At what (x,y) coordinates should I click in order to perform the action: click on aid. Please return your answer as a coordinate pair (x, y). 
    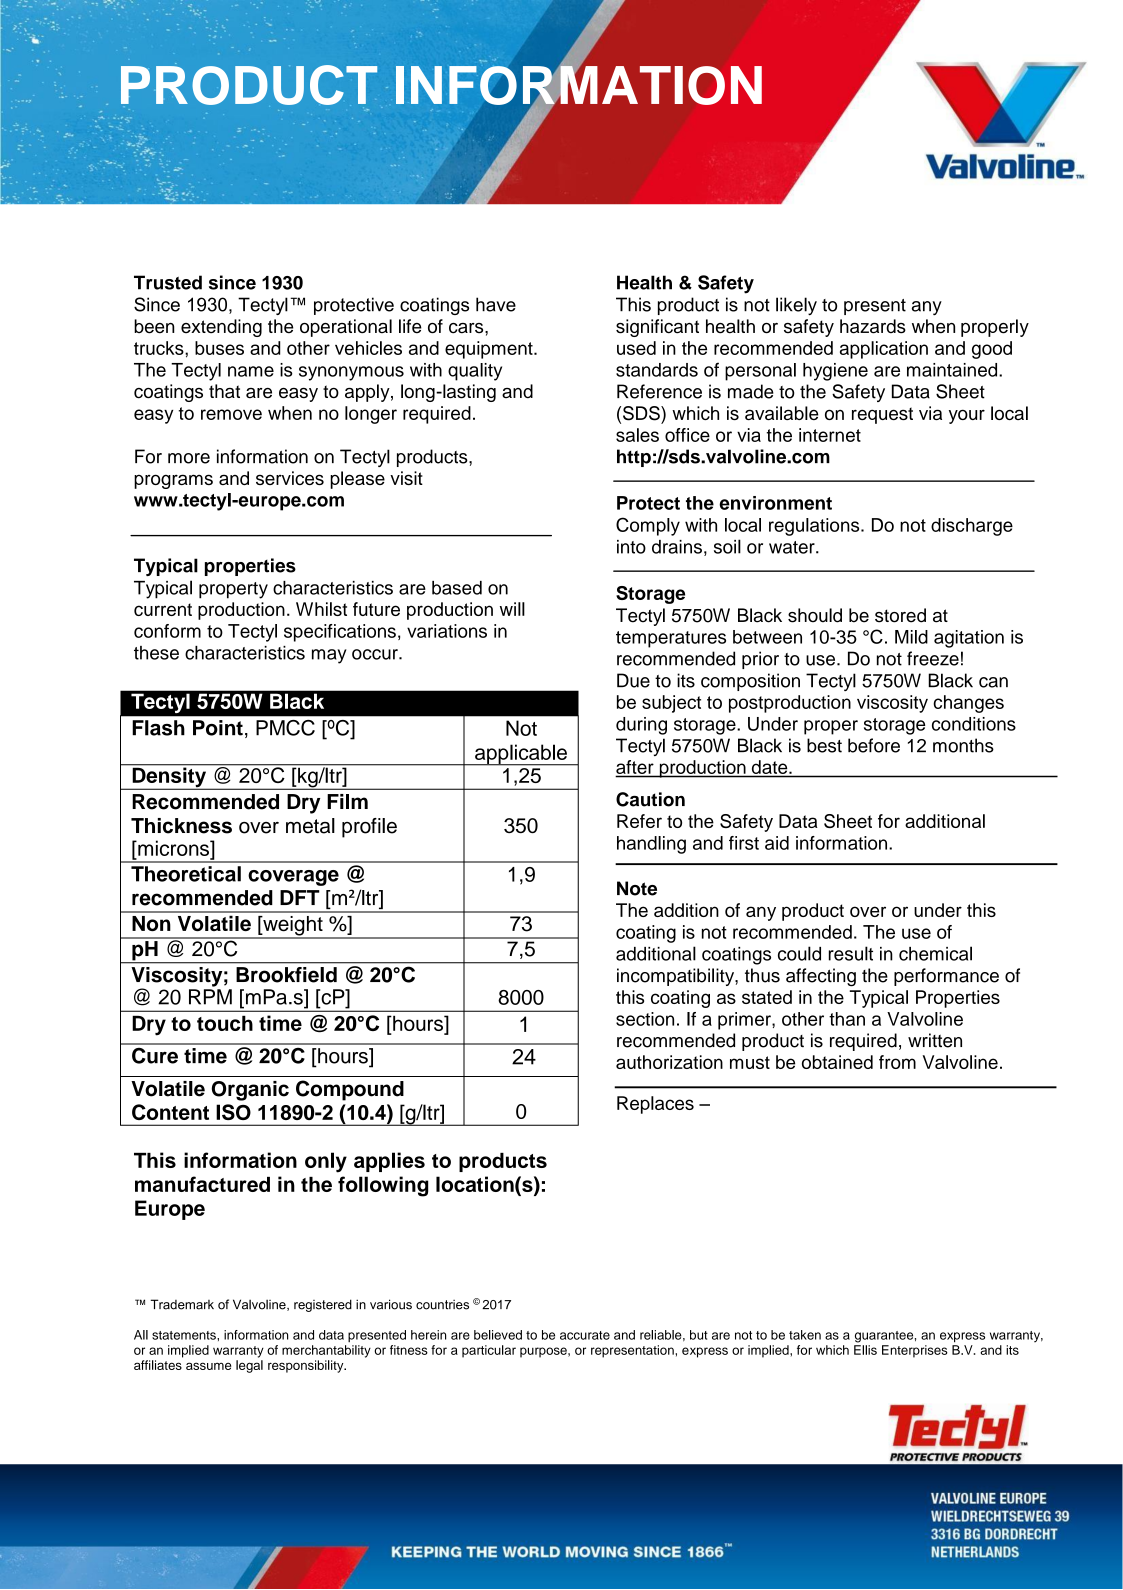
    Looking at the image, I should click on (777, 843).
